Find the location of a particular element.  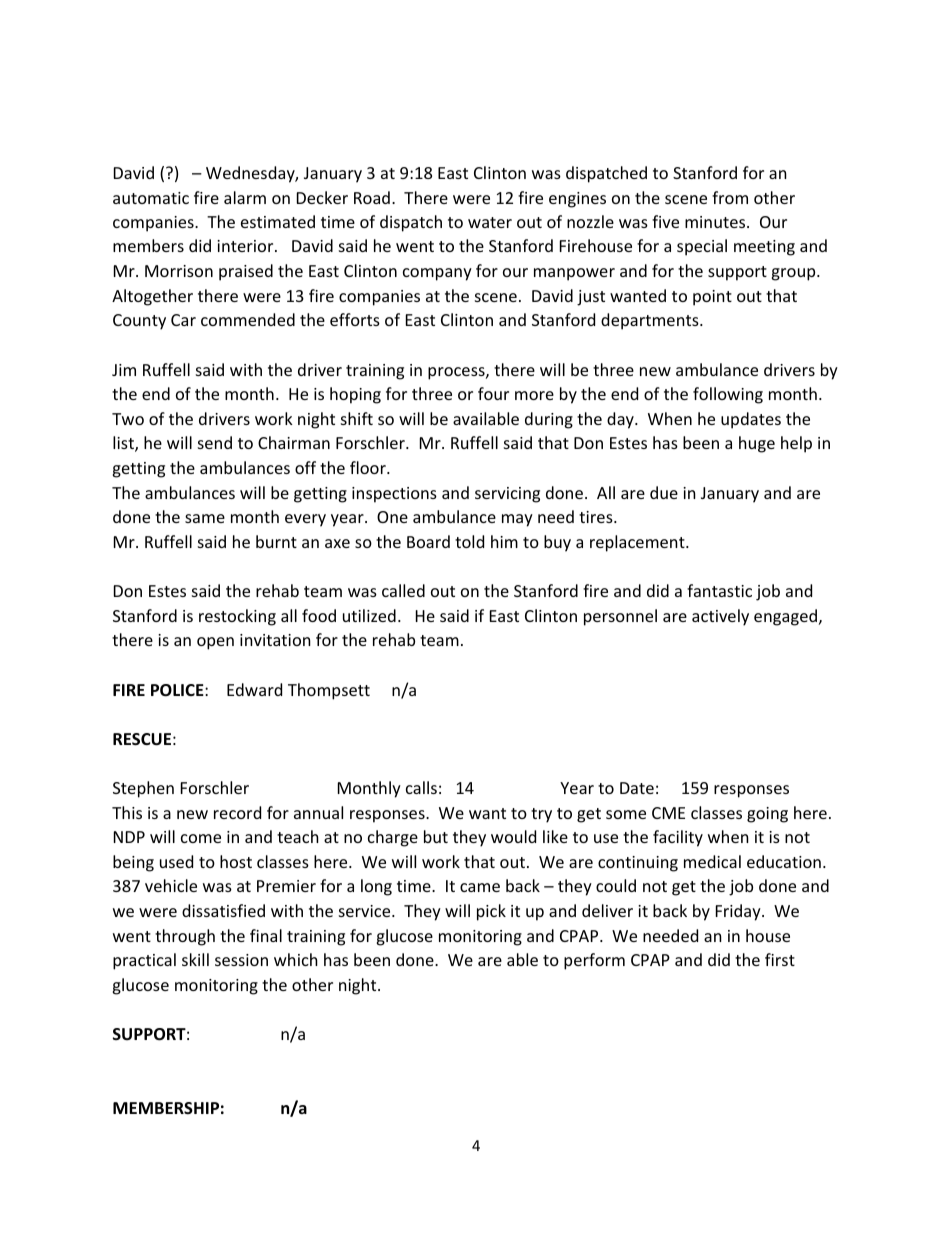

fantastic is located at coordinates (719, 590).
